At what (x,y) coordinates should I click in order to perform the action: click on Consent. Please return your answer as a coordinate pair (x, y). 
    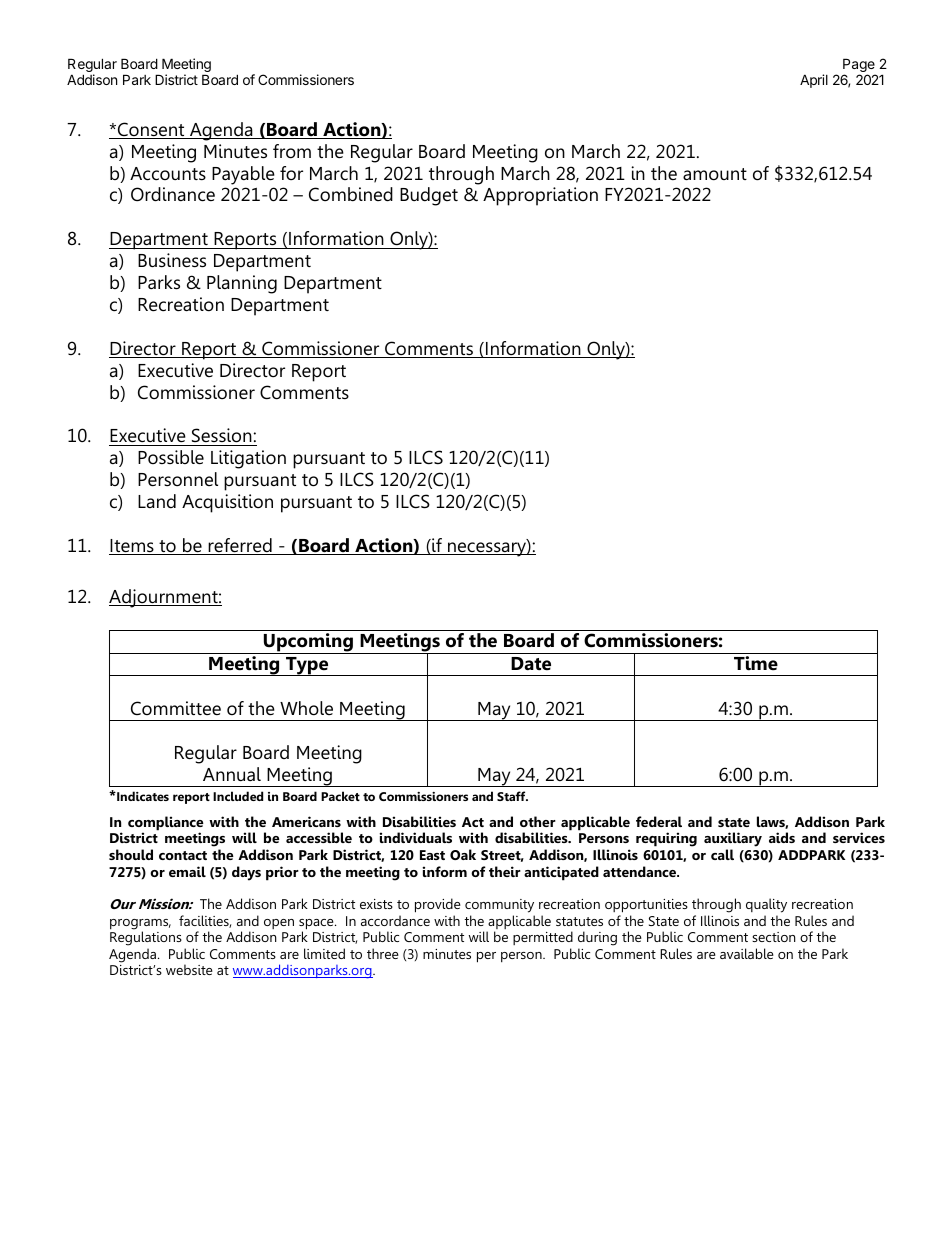
    Looking at the image, I should click on (151, 130).
